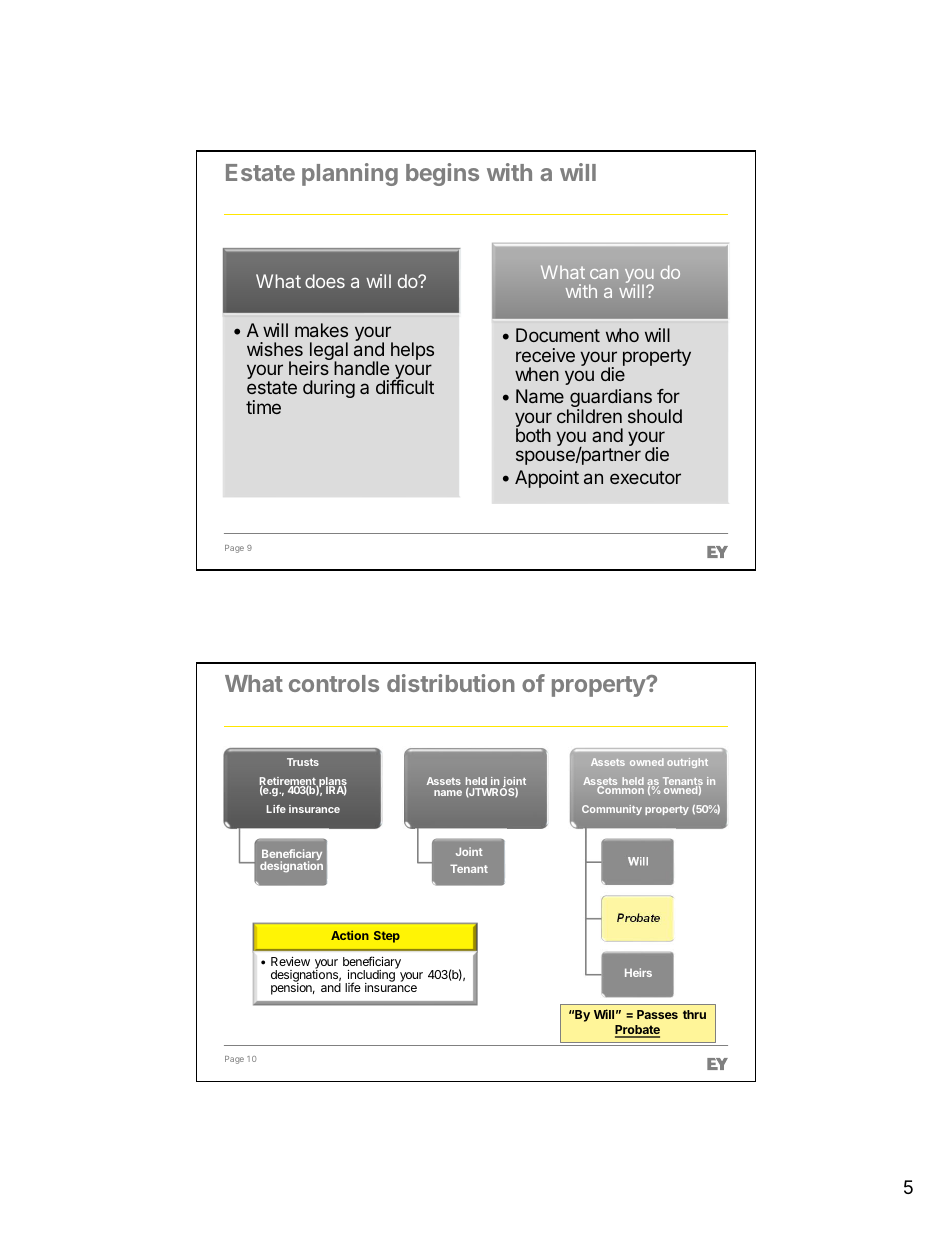 The height and width of the document is (1233, 952). What do you see at coordinates (451, 683) in the document?
I see `distribution` at bounding box center [451, 683].
